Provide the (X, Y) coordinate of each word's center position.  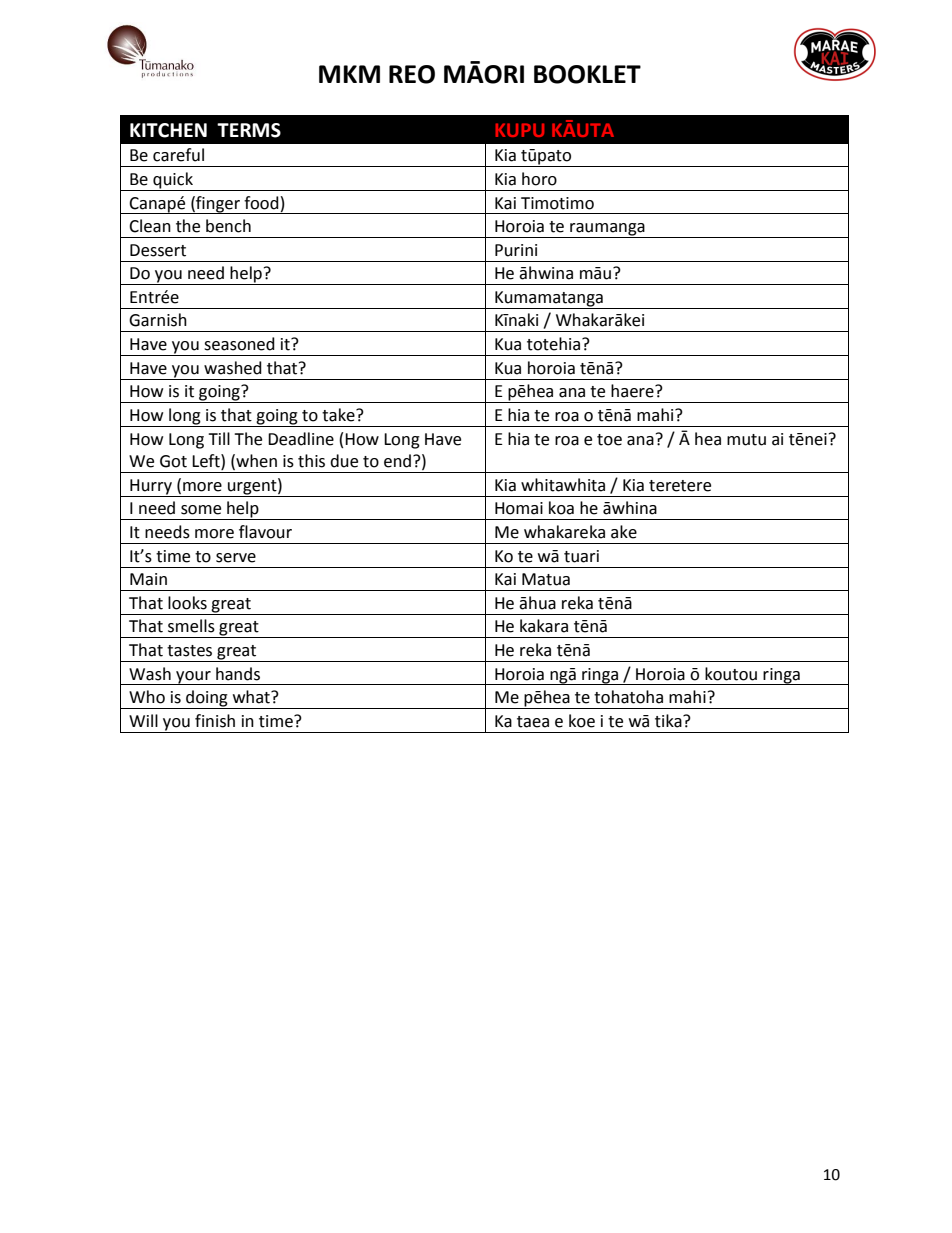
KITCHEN (168, 130)
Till (219, 438)
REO (412, 74)
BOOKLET (587, 74)
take (339, 415)
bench (228, 226)
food (261, 203)
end (399, 461)
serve (236, 558)
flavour (265, 532)
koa (561, 508)
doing (207, 699)
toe (609, 440)
